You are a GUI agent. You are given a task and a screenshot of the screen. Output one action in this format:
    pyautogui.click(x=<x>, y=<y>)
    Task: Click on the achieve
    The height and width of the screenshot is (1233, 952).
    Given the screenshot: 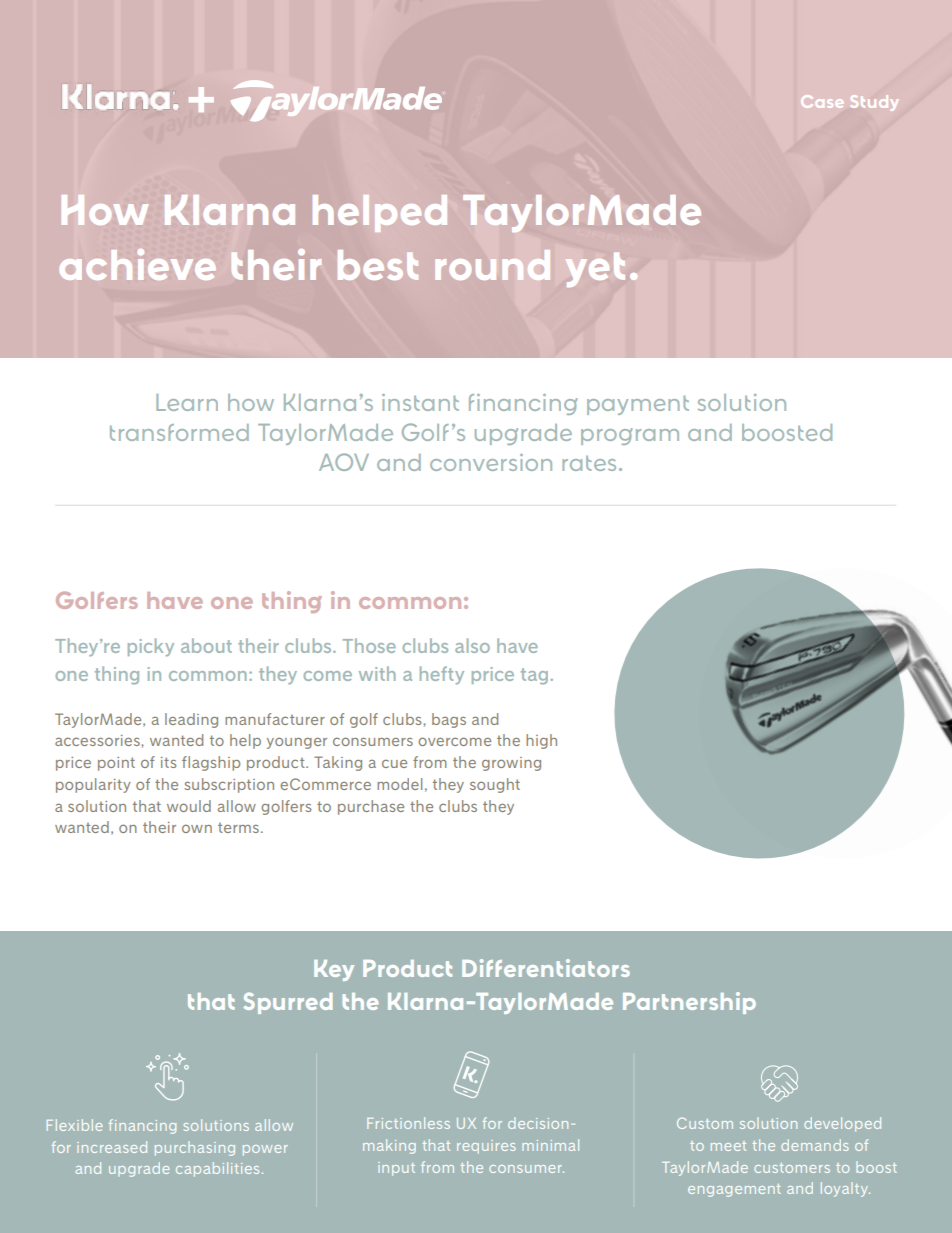 What is the action you would take?
    pyautogui.click(x=137, y=264)
